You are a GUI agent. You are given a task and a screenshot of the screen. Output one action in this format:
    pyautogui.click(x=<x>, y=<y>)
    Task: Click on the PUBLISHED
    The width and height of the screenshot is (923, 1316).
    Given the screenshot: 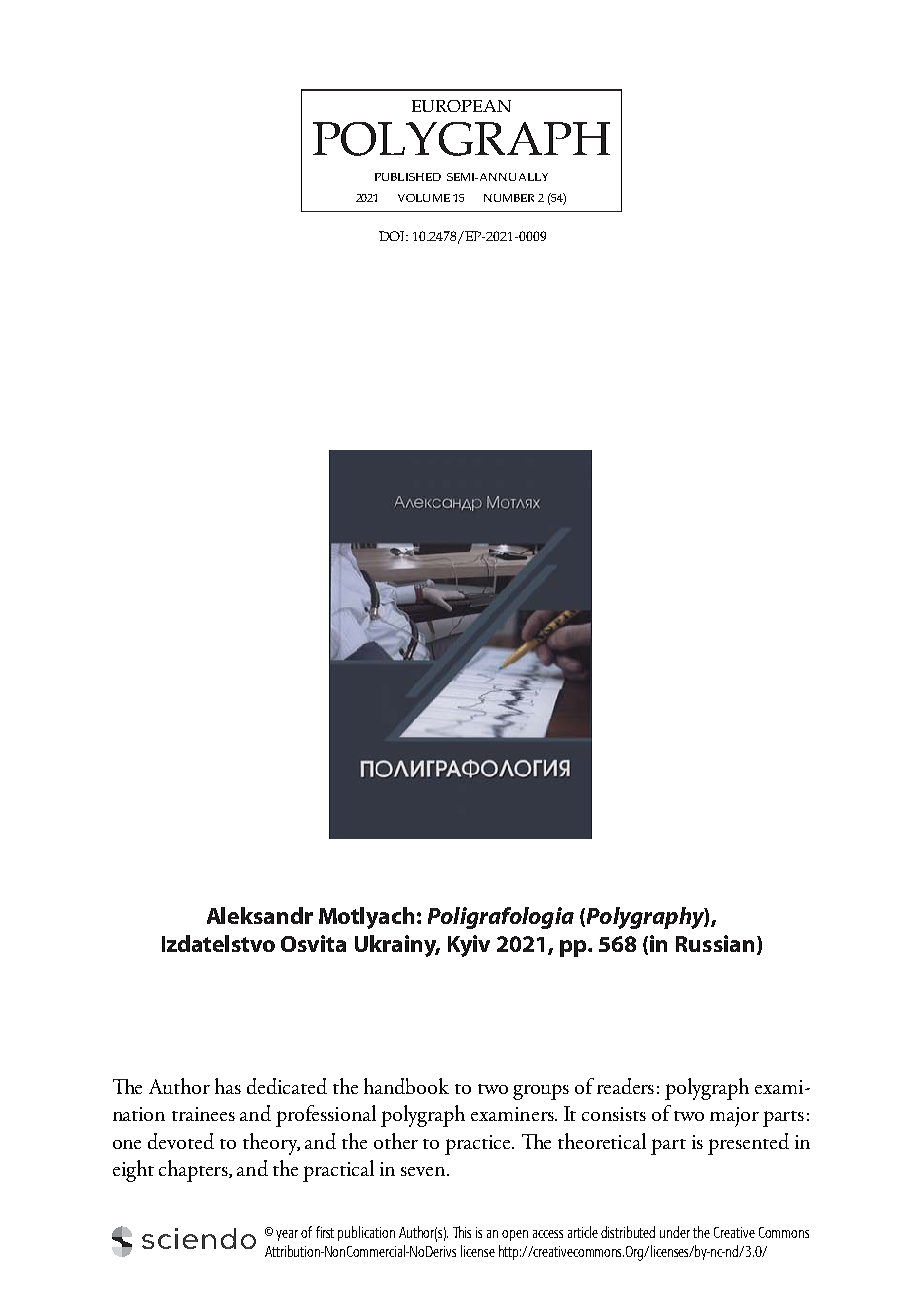 What is the action you would take?
    pyautogui.click(x=408, y=177)
